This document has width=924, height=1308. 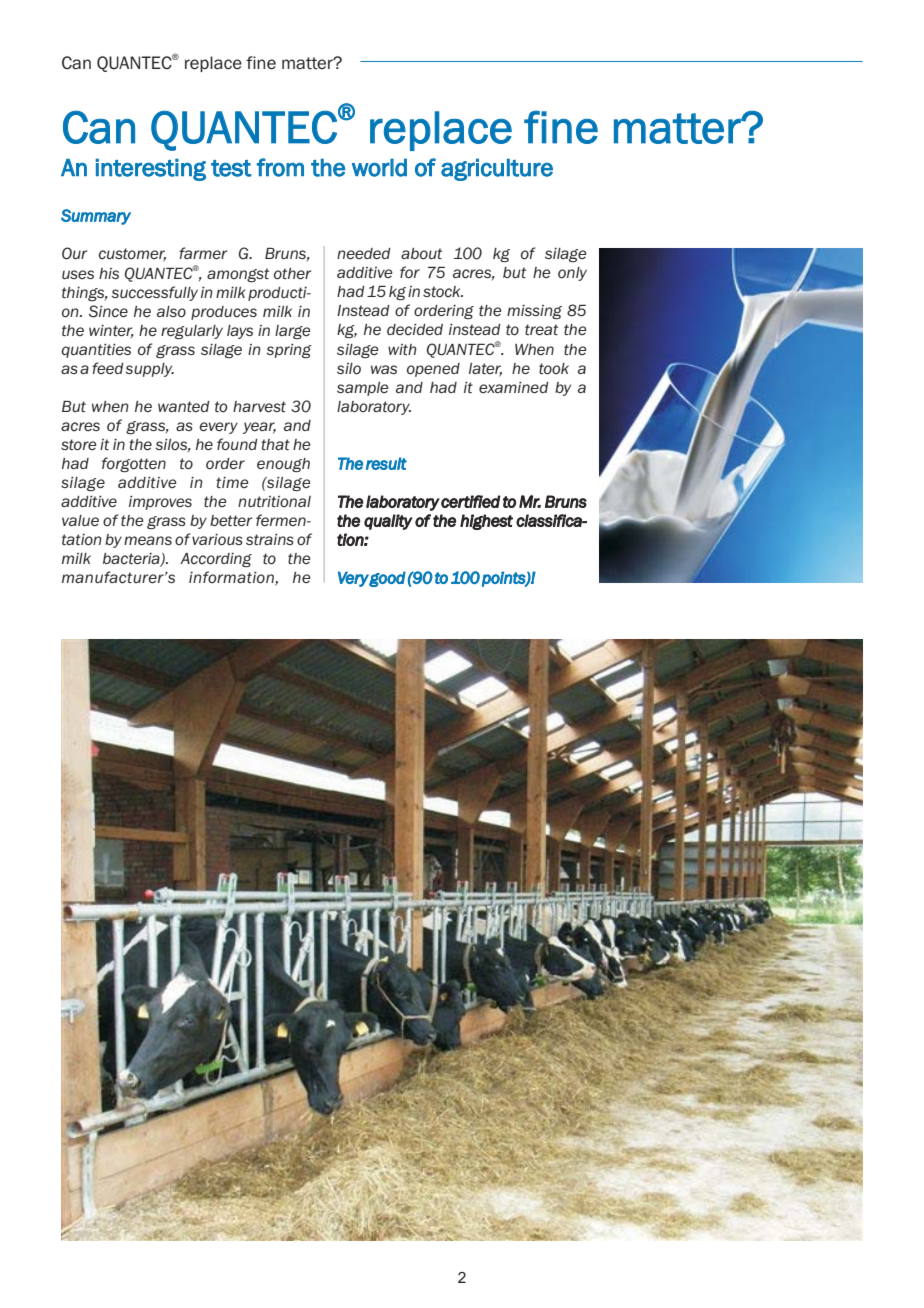 What do you see at coordinates (132, 560) in the document?
I see `bacteria` at bounding box center [132, 560].
